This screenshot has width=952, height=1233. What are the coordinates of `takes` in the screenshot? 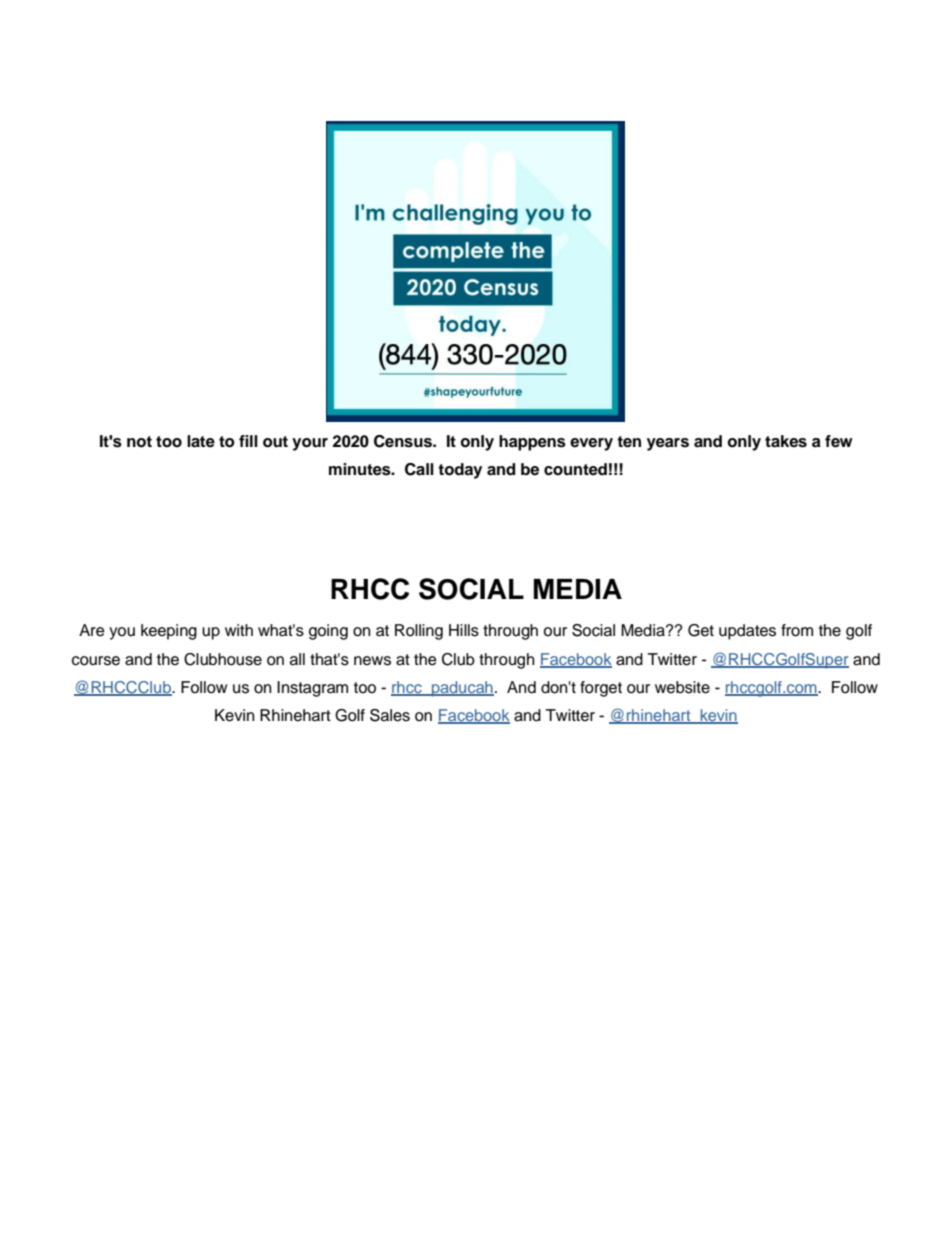 It's located at (786, 441).
